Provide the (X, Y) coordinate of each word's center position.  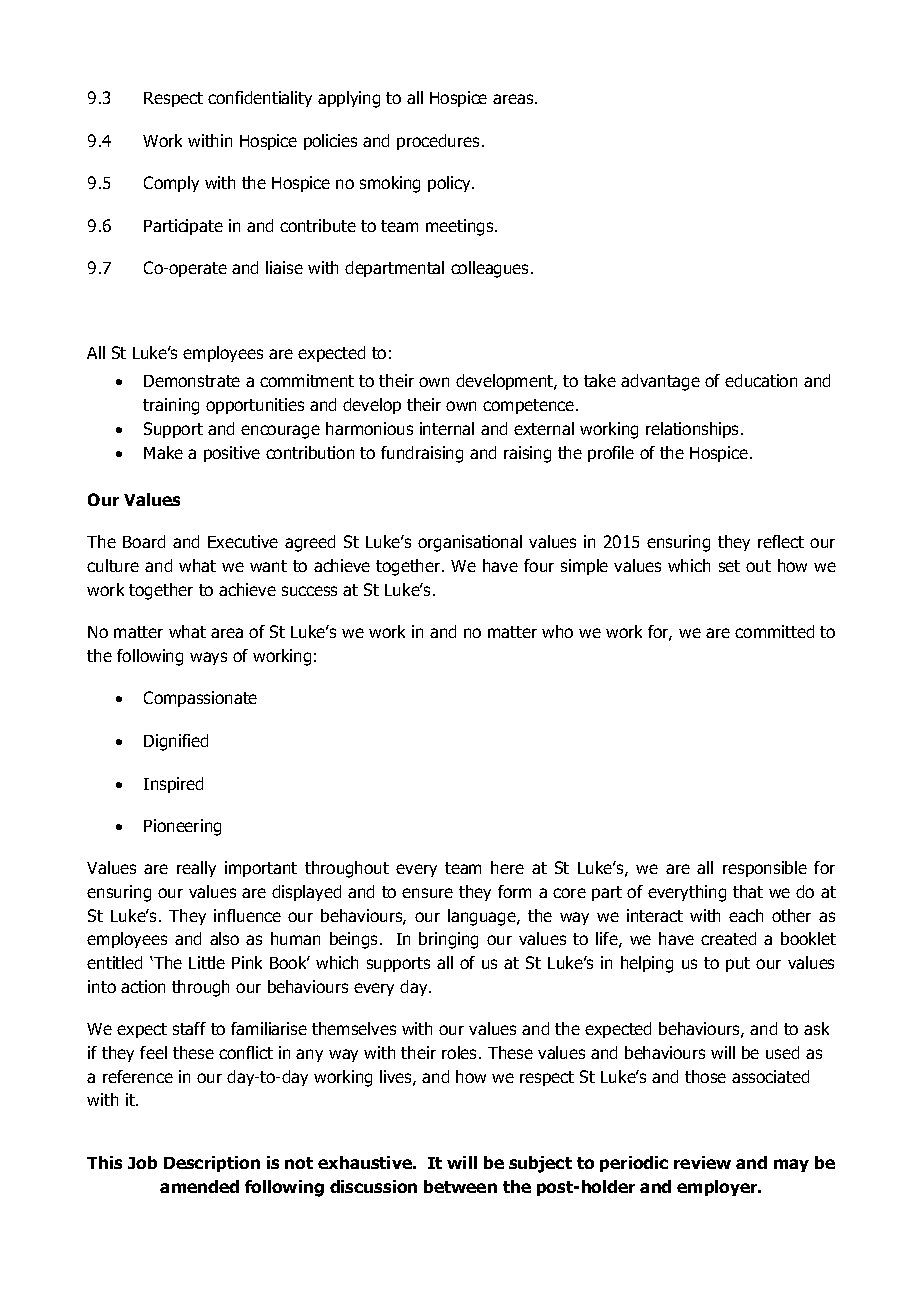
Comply (171, 184)
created (728, 938)
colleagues (491, 269)
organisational (470, 543)
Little (207, 962)
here (507, 867)
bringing (448, 940)
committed (774, 631)
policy (450, 184)
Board (144, 541)
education (761, 380)
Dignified (176, 742)
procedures (438, 142)
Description (212, 1164)
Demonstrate (192, 381)
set (729, 566)
